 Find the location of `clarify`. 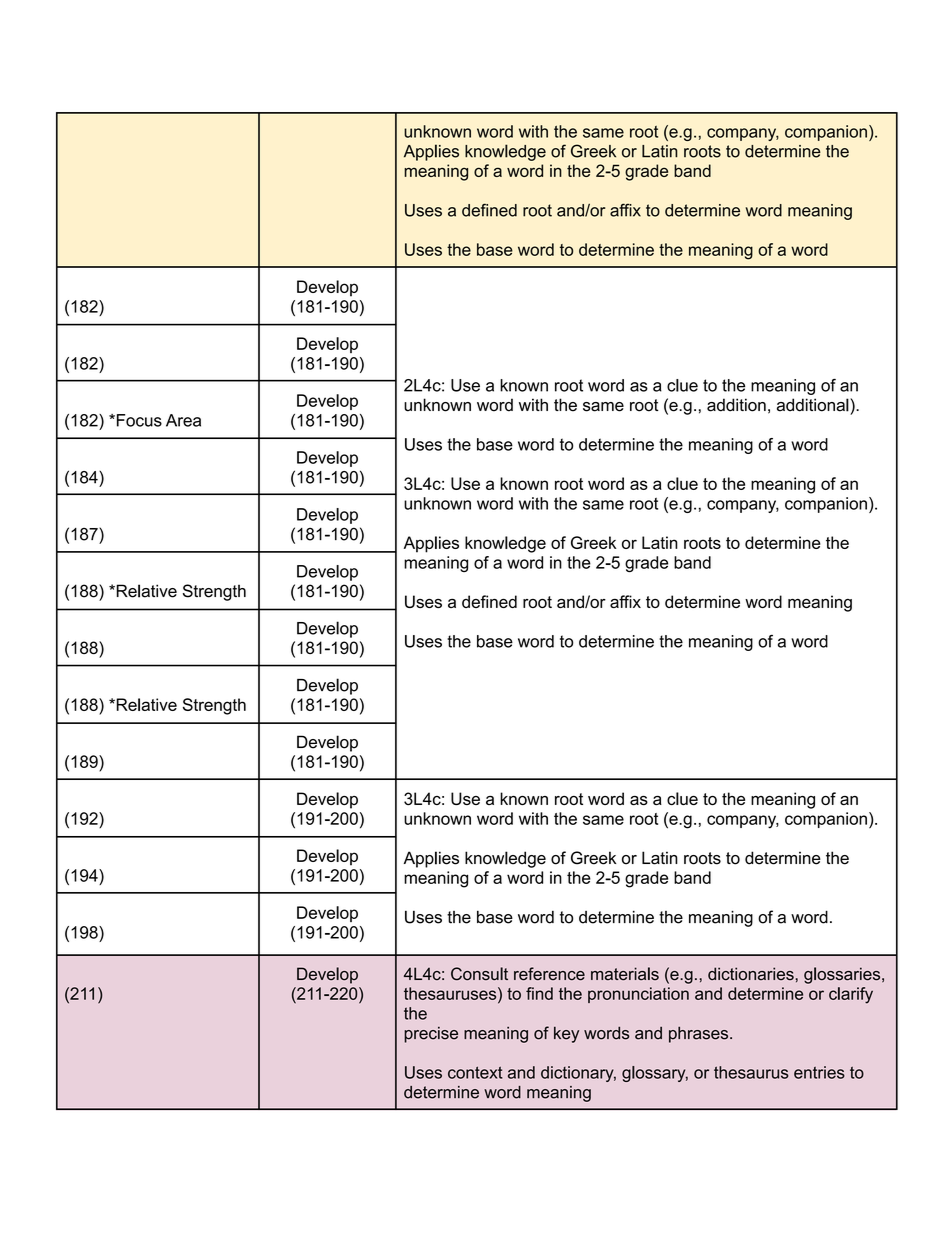

clarify is located at coordinates (851, 995).
